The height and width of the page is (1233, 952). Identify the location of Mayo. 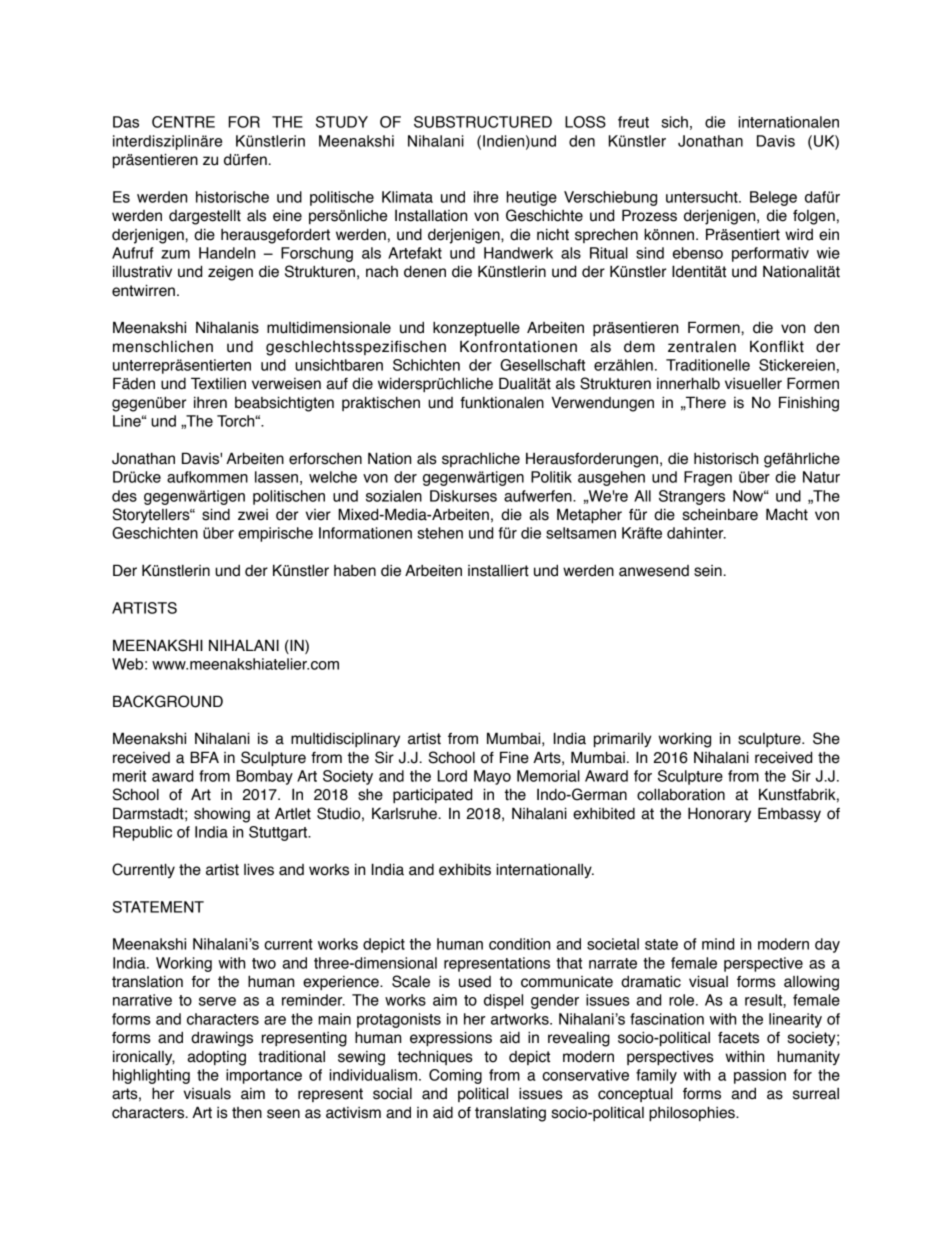
(492, 777).
